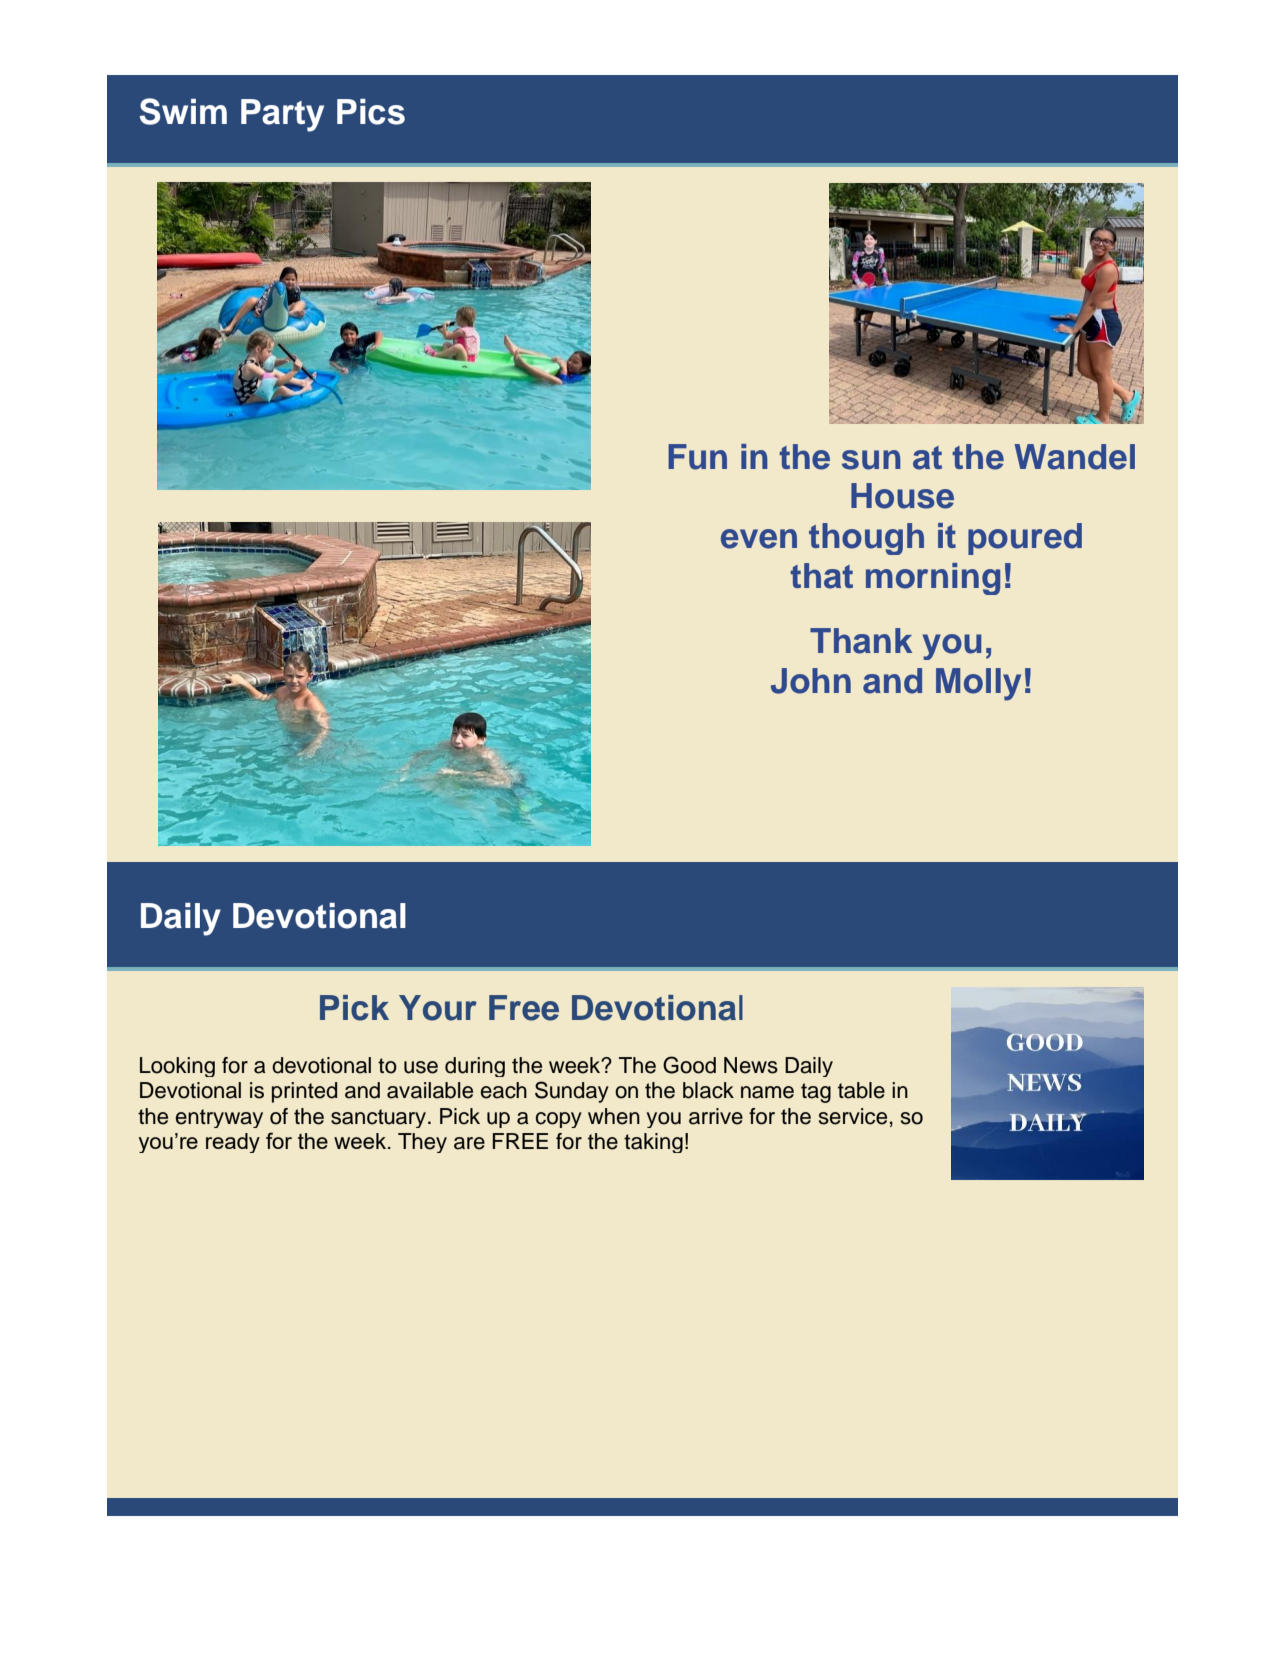 This screenshot has height=1661, width=1284. What do you see at coordinates (811, 681) in the screenshot?
I see `John` at bounding box center [811, 681].
